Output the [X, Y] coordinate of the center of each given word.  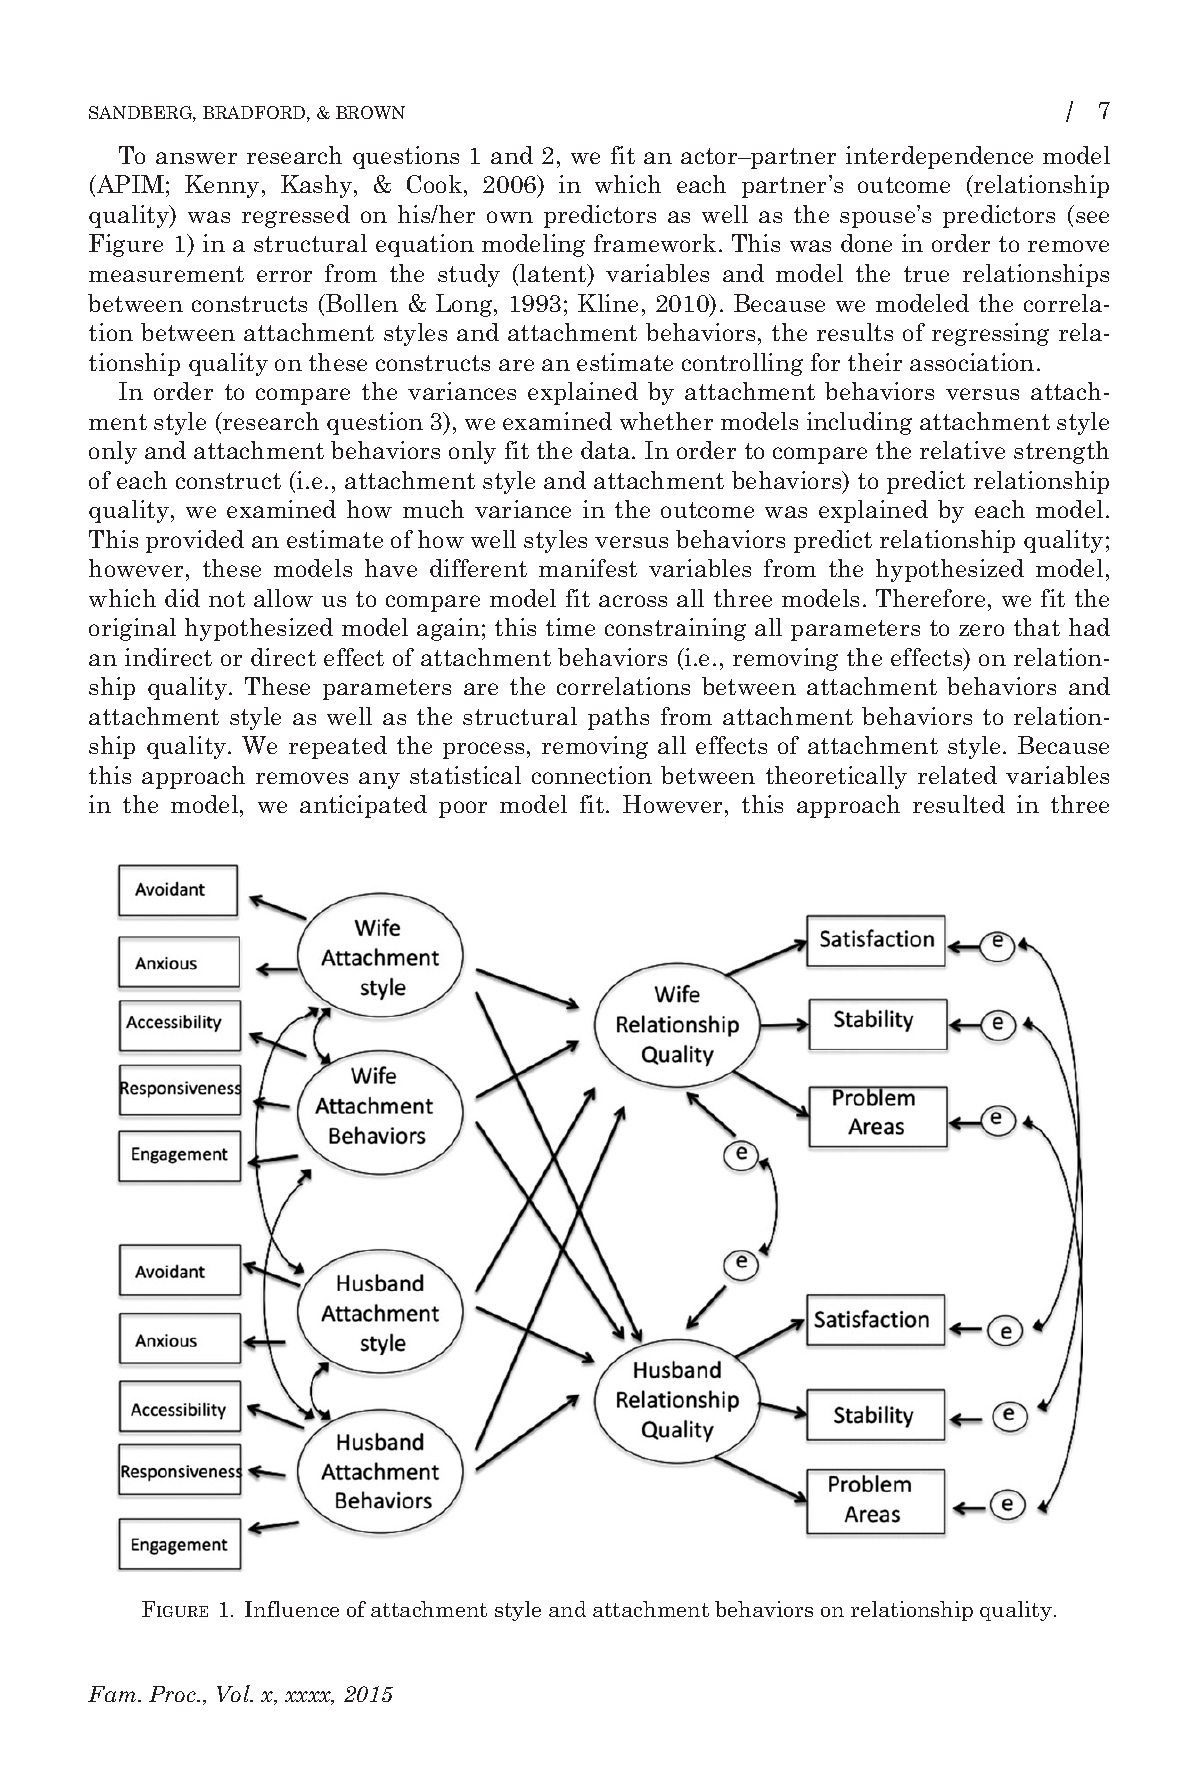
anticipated [363, 806]
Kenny [222, 186]
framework [655, 243]
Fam [113, 1694]
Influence [292, 1609]
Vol [234, 1693]
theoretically [836, 777]
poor [463, 809]
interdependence [939, 157]
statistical [465, 775]
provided [195, 541]
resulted [959, 804]
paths [618, 718]
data [607, 450]
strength [1061, 452]
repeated [338, 747]
